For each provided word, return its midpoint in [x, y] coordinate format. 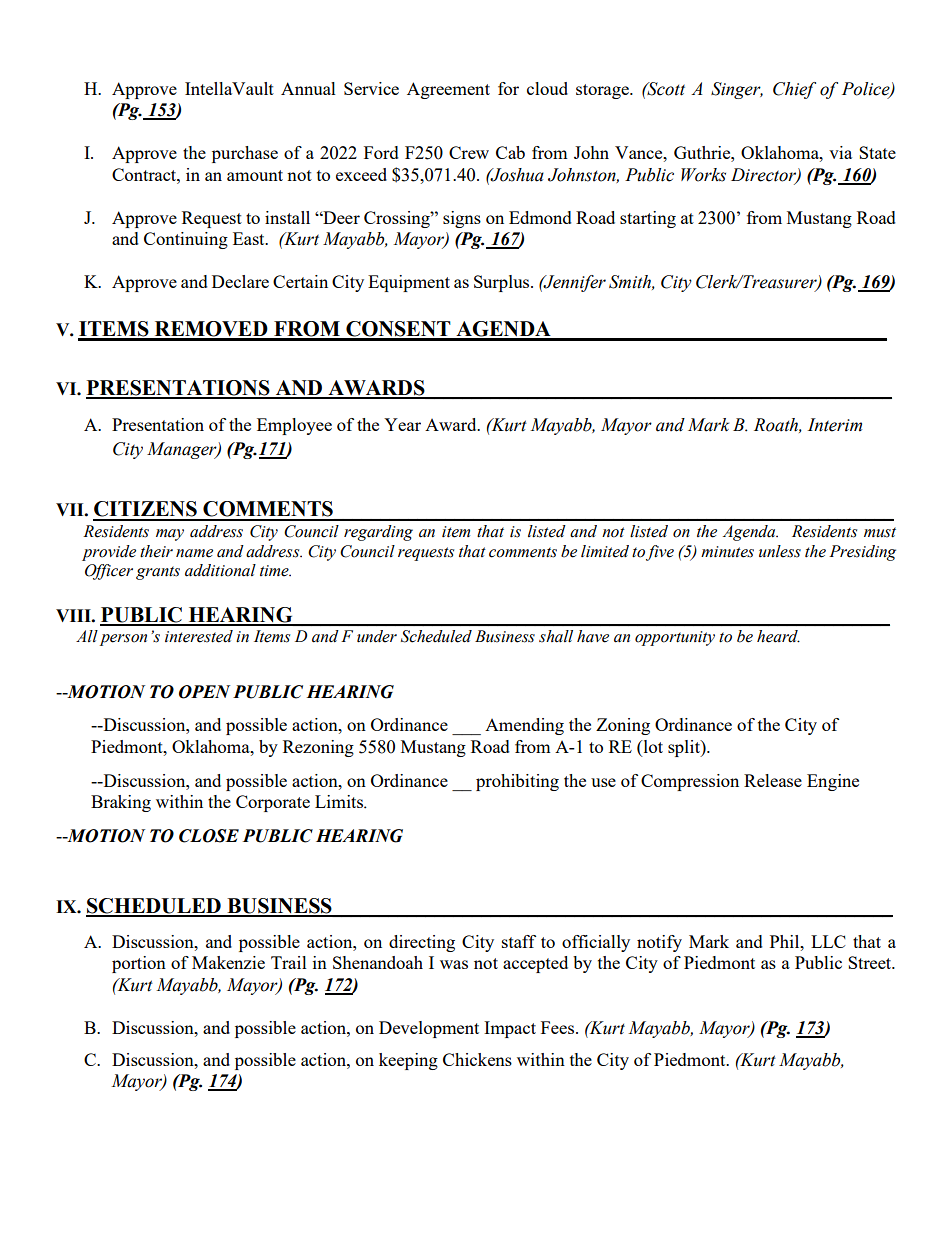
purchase [245, 154]
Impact [510, 1029]
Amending [524, 726]
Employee [294, 426]
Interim [835, 425]
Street [871, 962]
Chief [794, 90]
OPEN [204, 692]
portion [139, 964]
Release [773, 780]
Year [402, 424]
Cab [510, 152]
